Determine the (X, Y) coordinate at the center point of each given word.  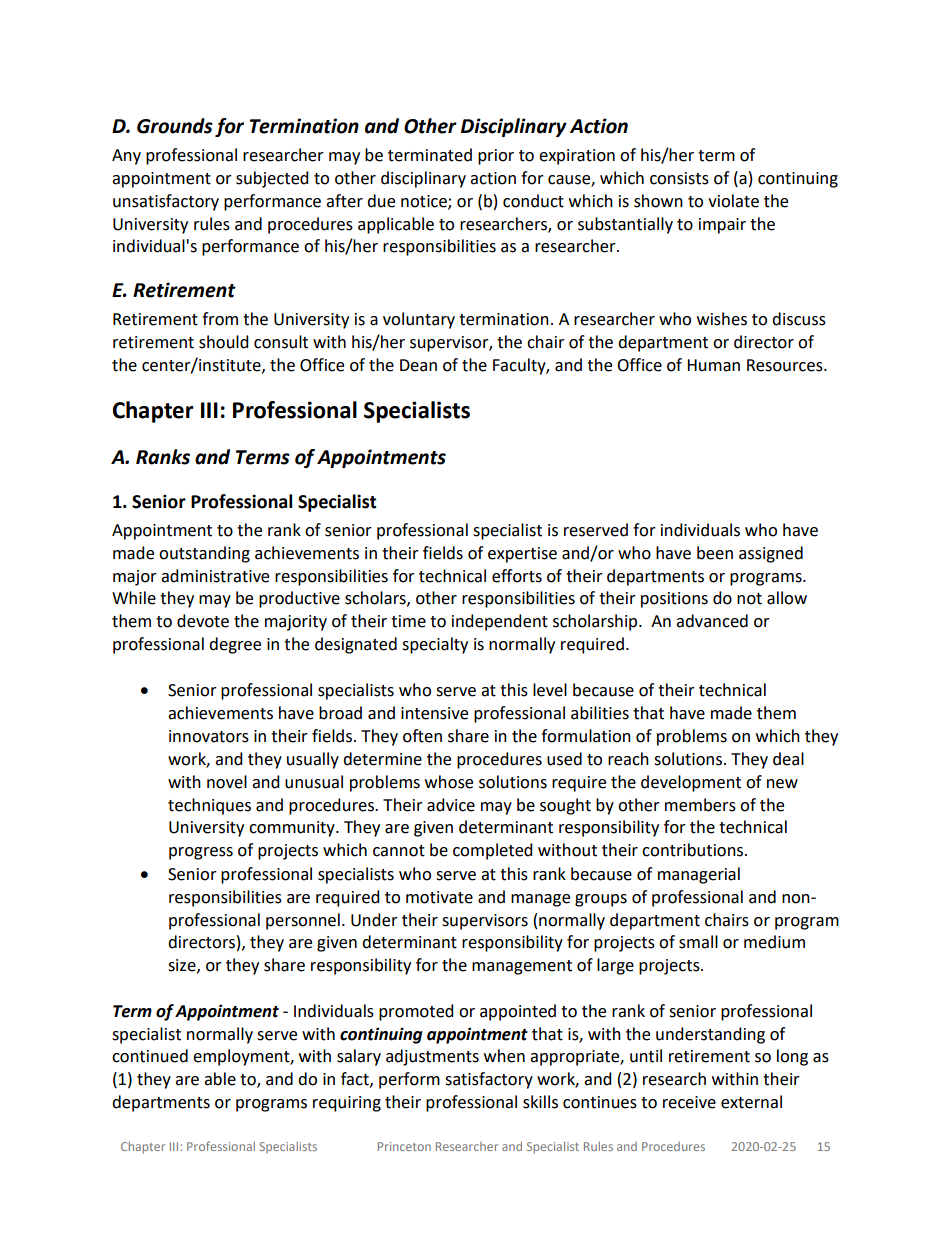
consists (679, 178)
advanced (712, 621)
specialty (435, 645)
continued (150, 1056)
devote (203, 621)
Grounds (175, 126)
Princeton (404, 1146)
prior (496, 157)
